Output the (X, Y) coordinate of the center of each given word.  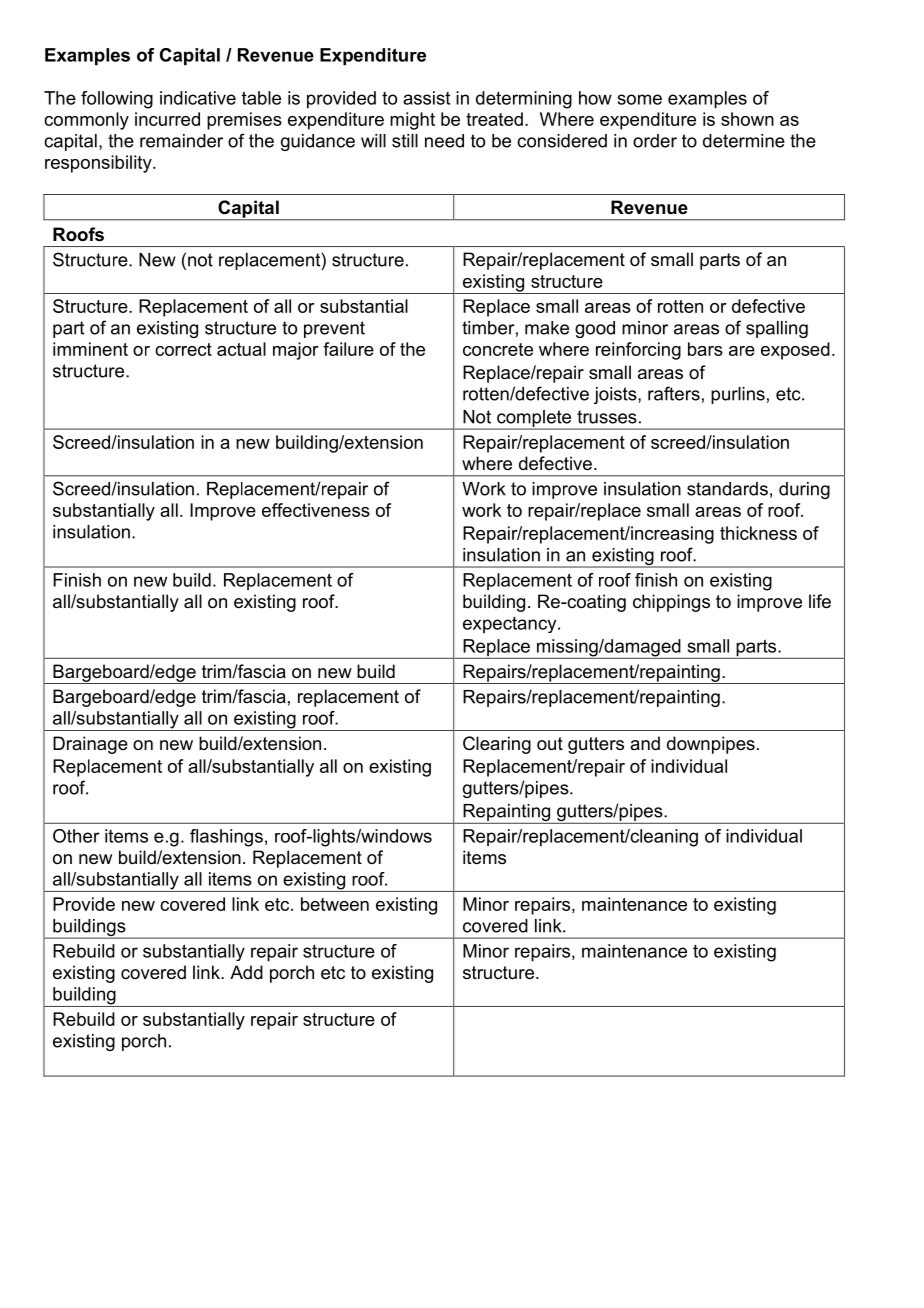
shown (747, 119)
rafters (674, 393)
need (444, 141)
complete (534, 419)
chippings (671, 603)
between (335, 904)
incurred (167, 119)
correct (183, 349)
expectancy (511, 625)
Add (246, 972)
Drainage (90, 745)
